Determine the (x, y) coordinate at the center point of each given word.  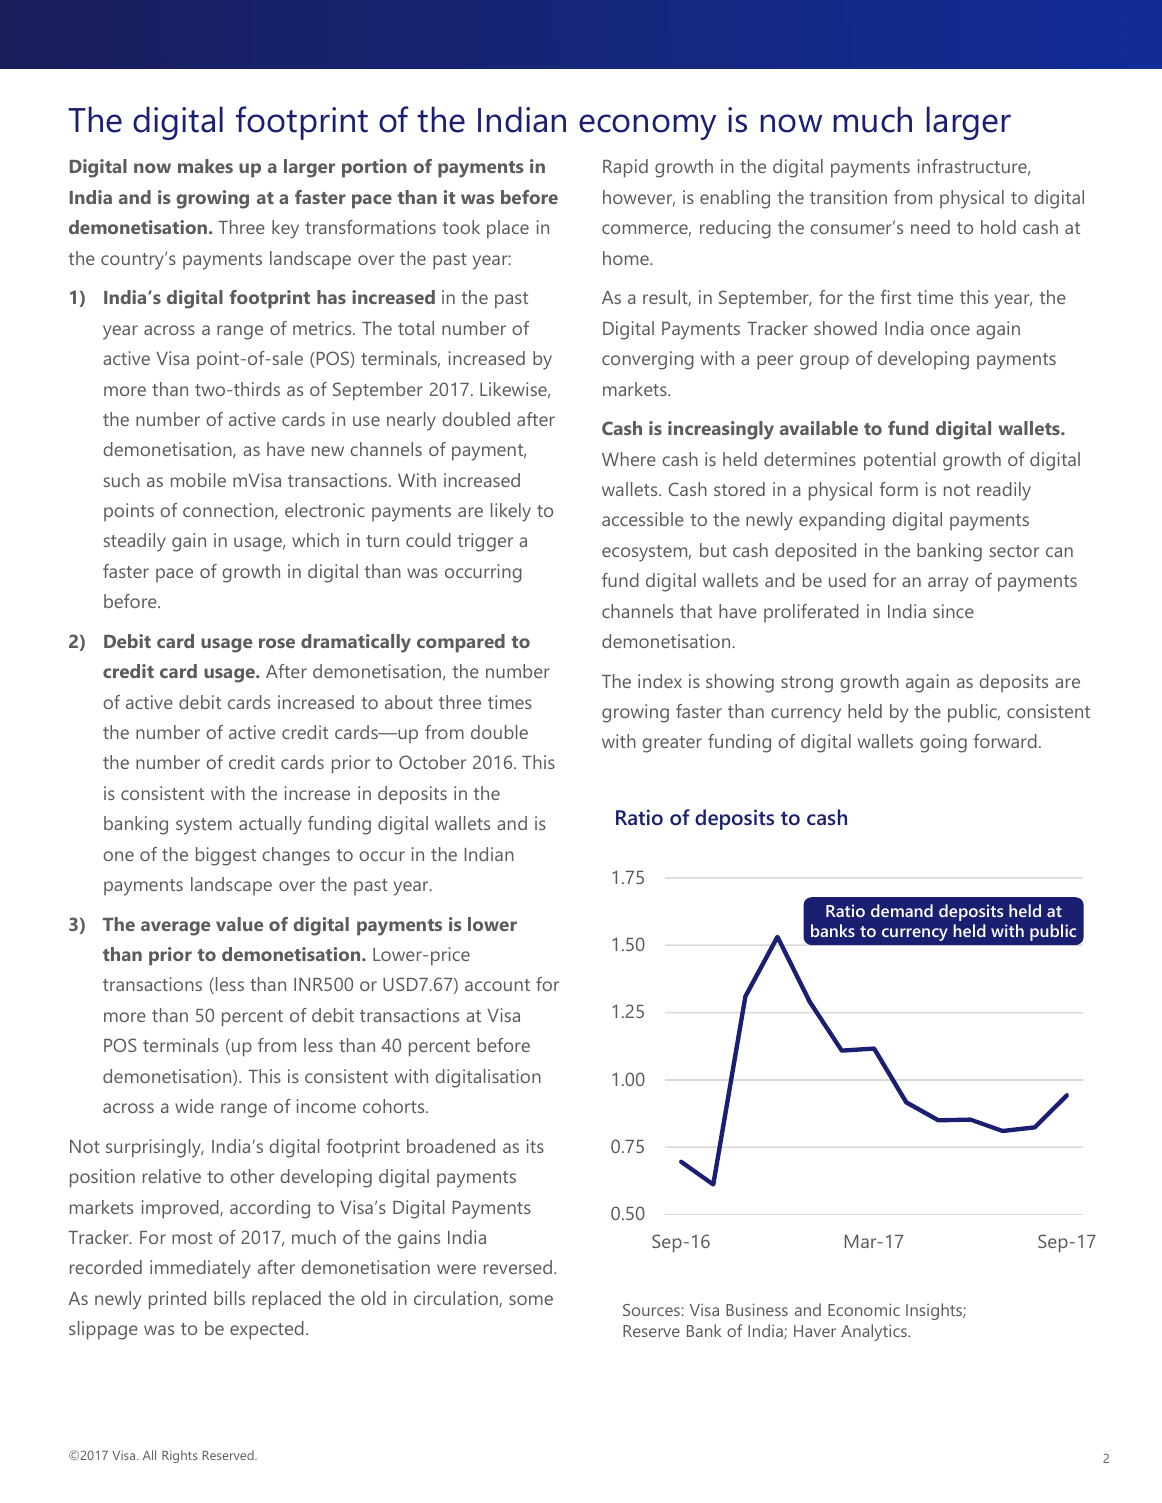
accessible (643, 519)
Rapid (625, 168)
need (930, 227)
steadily (135, 542)
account (497, 985)
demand (902, 910)
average (175, 928)
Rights (179, 1456)
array (948, 584)
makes (205, 166)
